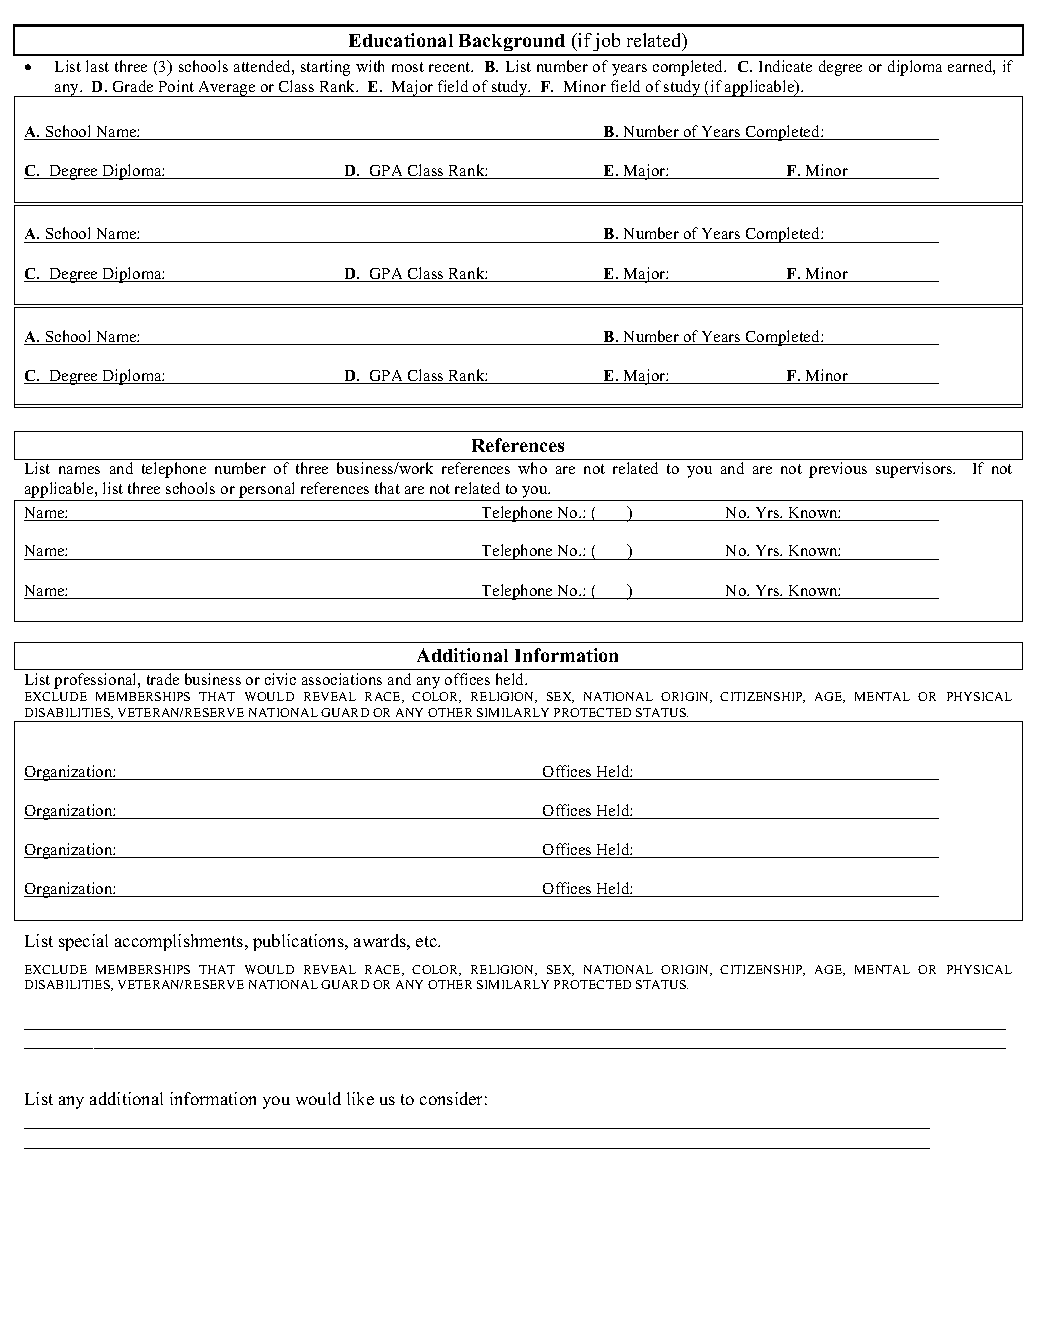 This screenshot has width=1037, height=1341. What do you see at coordinates (360, 1098) in the screenshot?
I see `like` at bounding box center [360, 1098].
